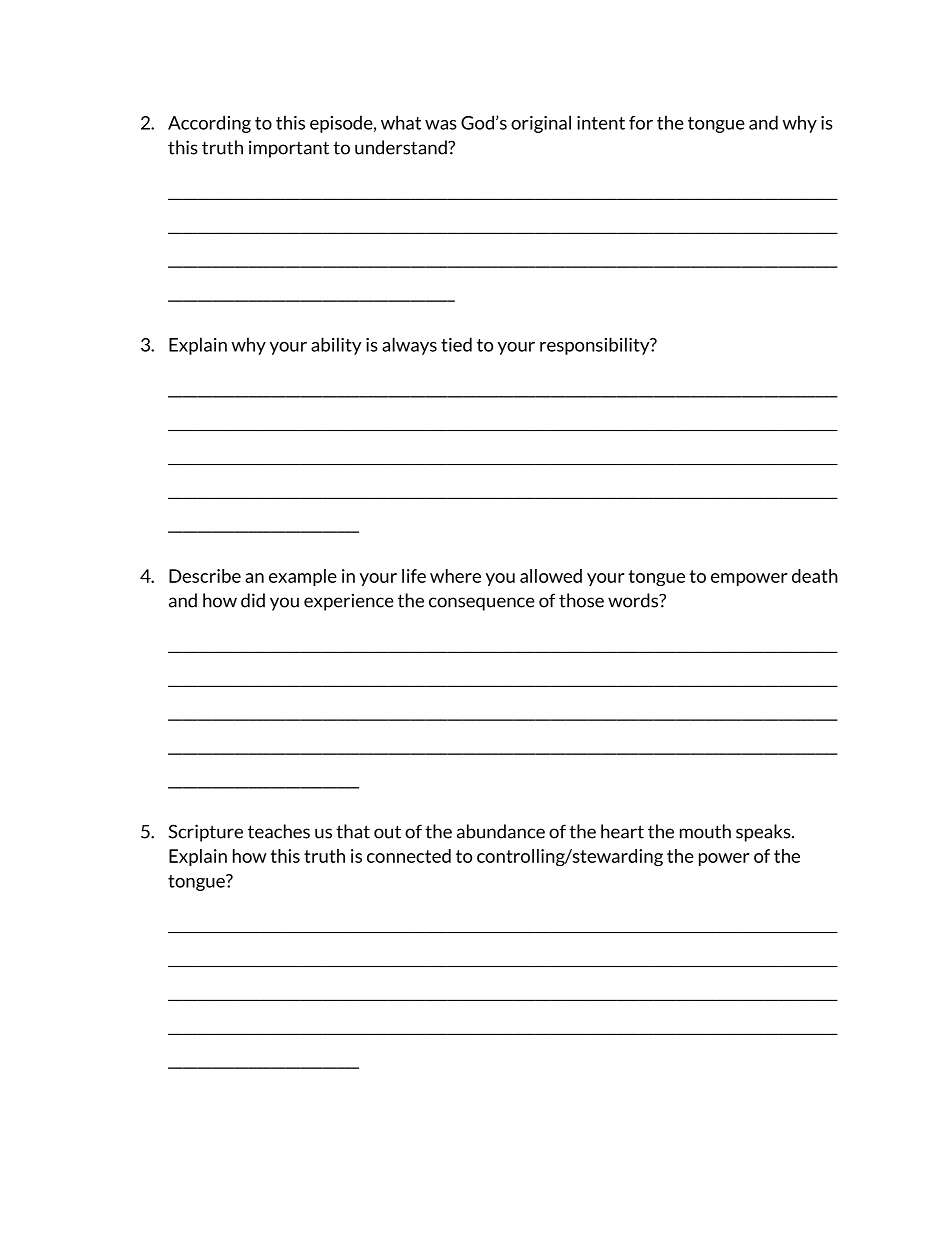  What do you see at coordinates (456, 344) in the screenshot?
I see `tied` at bounding box center [456, 344].
